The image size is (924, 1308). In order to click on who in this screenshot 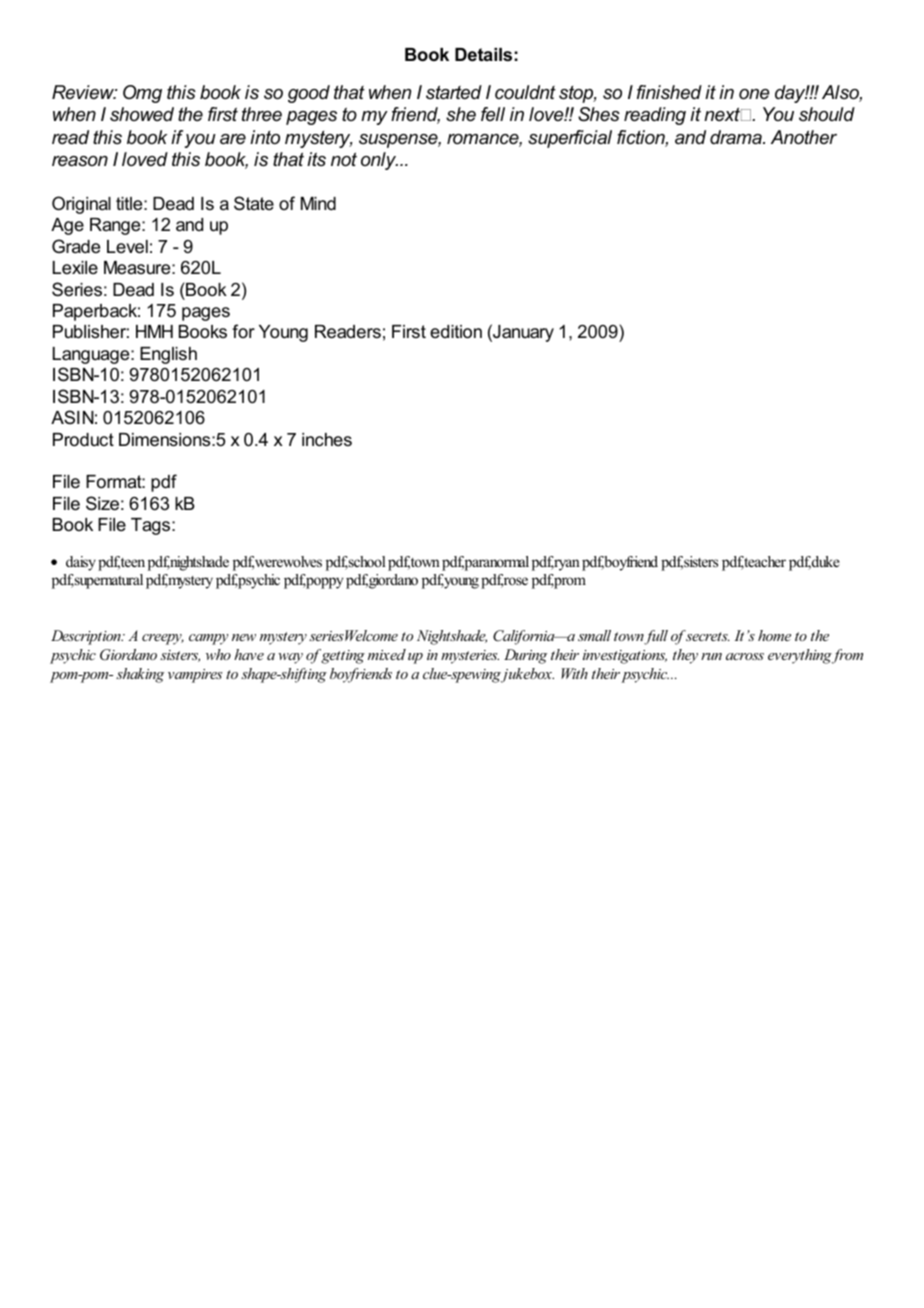, I will do `click(218, 654)`.
